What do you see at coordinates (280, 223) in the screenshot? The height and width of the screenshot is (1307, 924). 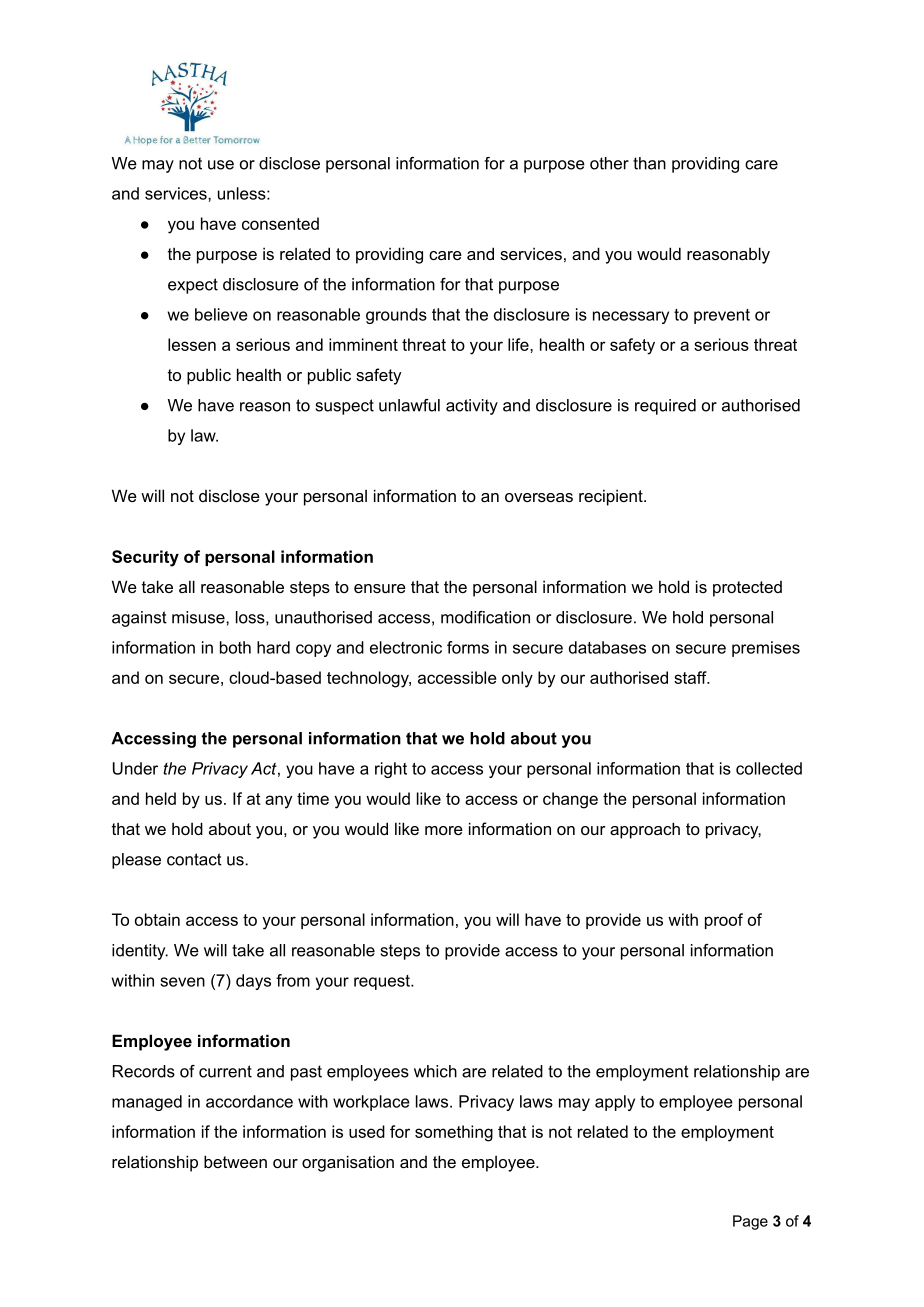 I see `consented` at bounding box center [280, 223].
